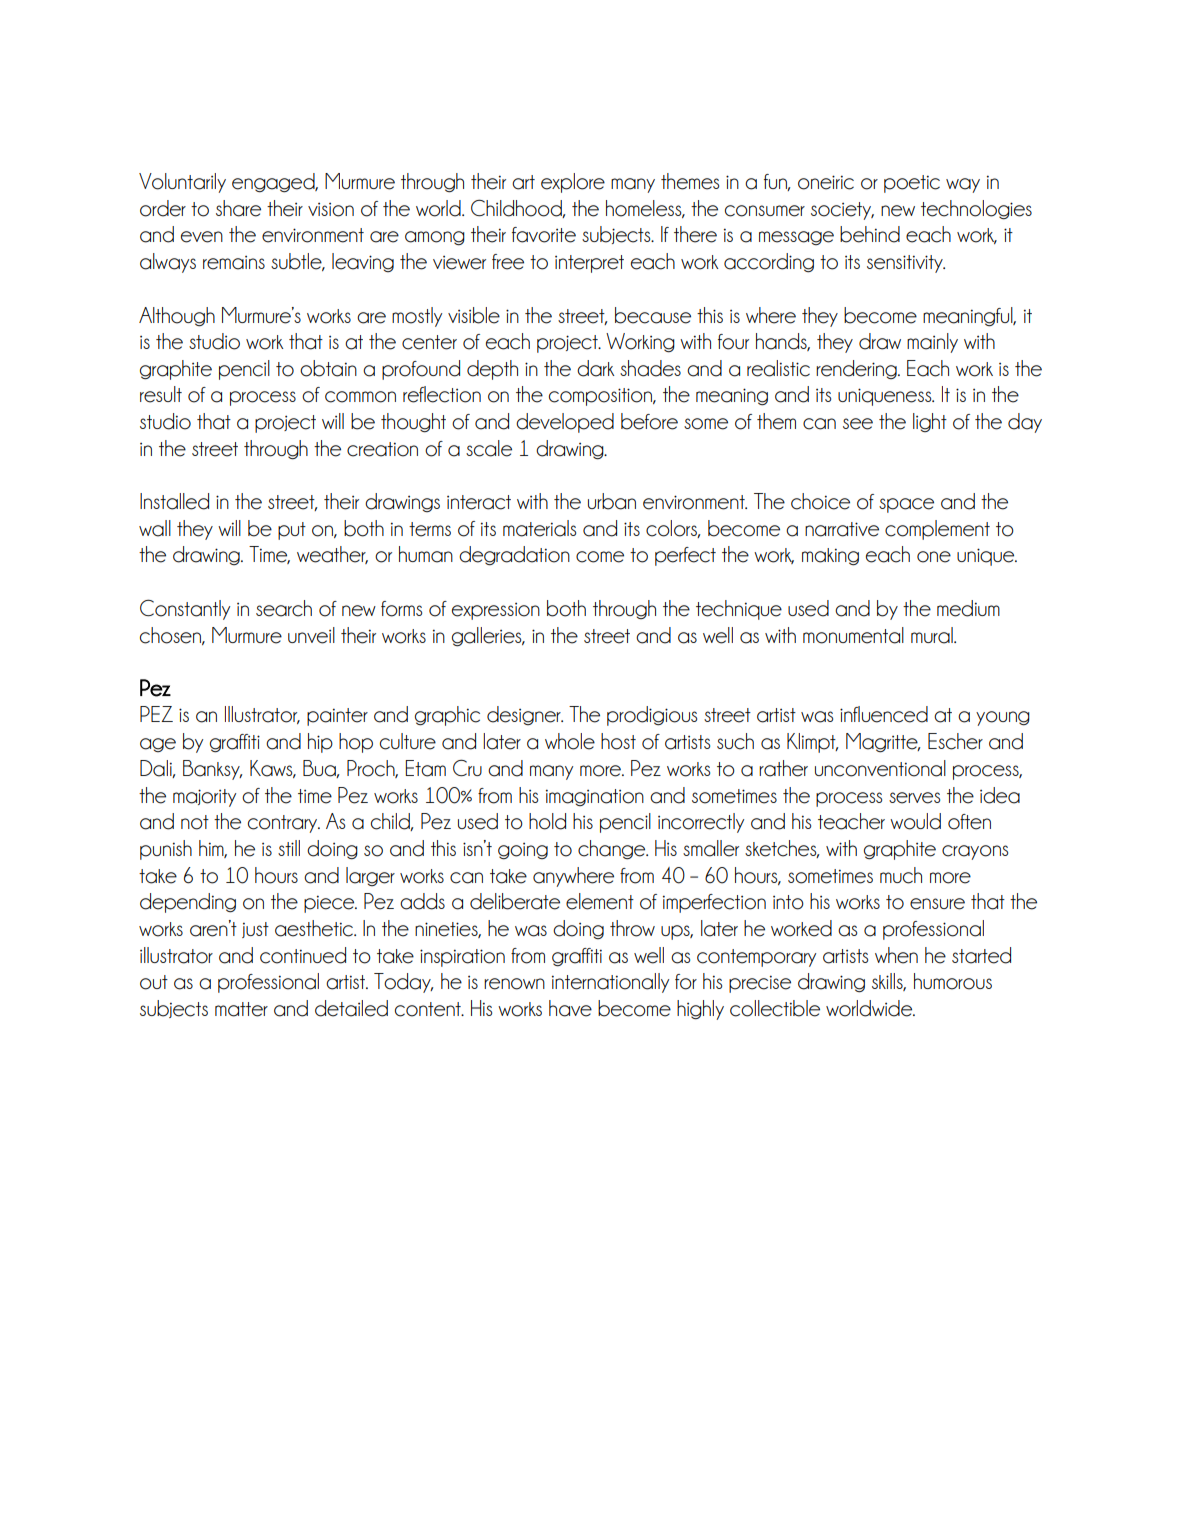 This screenshot has width=1182, height=1530. What do you see at coordinates (953, 981) in the screenshot?
I see `humorous` at bounding box center [953, 981].
